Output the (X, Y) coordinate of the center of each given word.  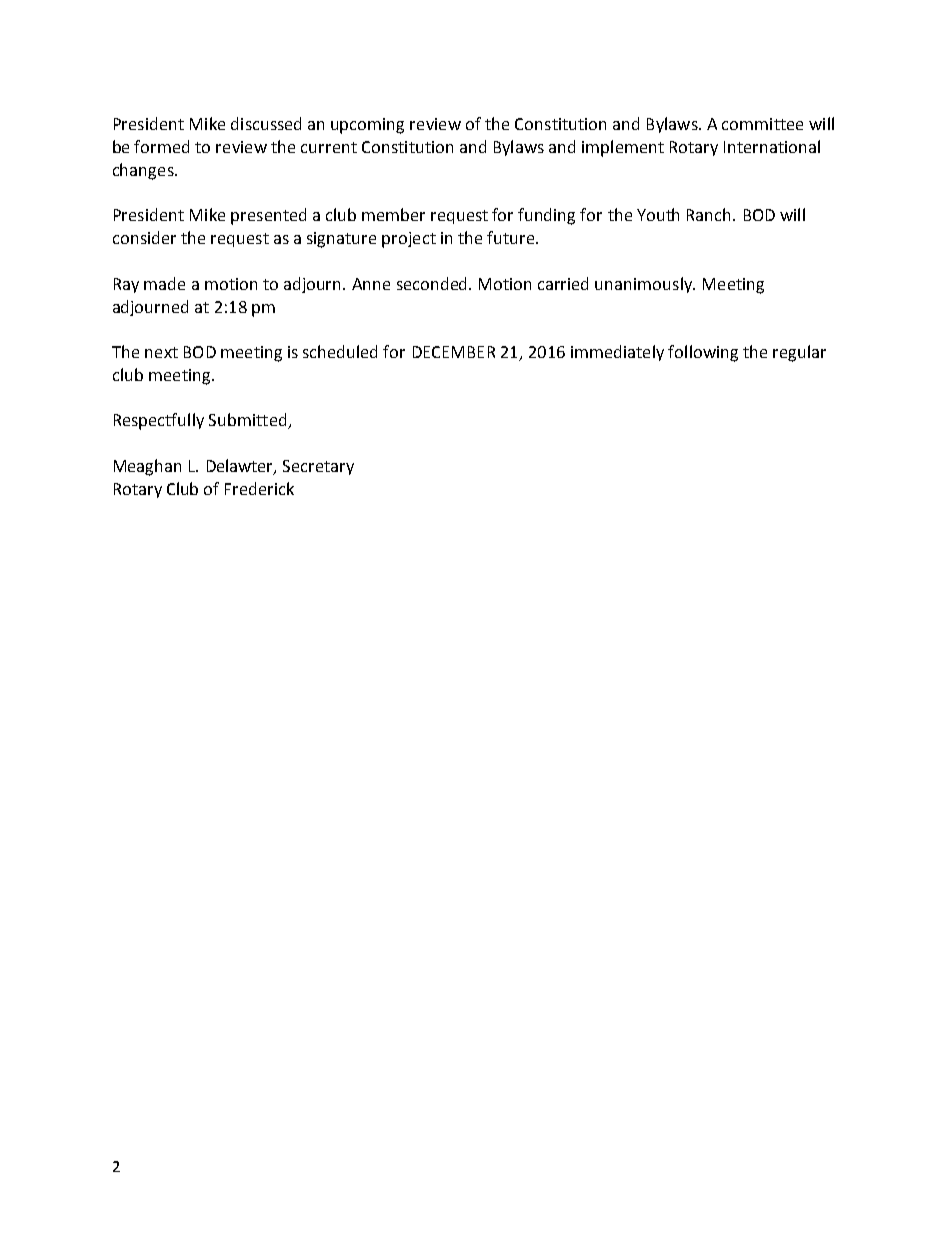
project (409, 240)
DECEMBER (454, 352)
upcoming (367, 126)
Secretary (318, 467)
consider (144, 237)
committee (762, 124)
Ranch (710, 214)
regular (799, 353)
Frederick (259, 488)
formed (161, 146)
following (703, 353)
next (161, 352)
